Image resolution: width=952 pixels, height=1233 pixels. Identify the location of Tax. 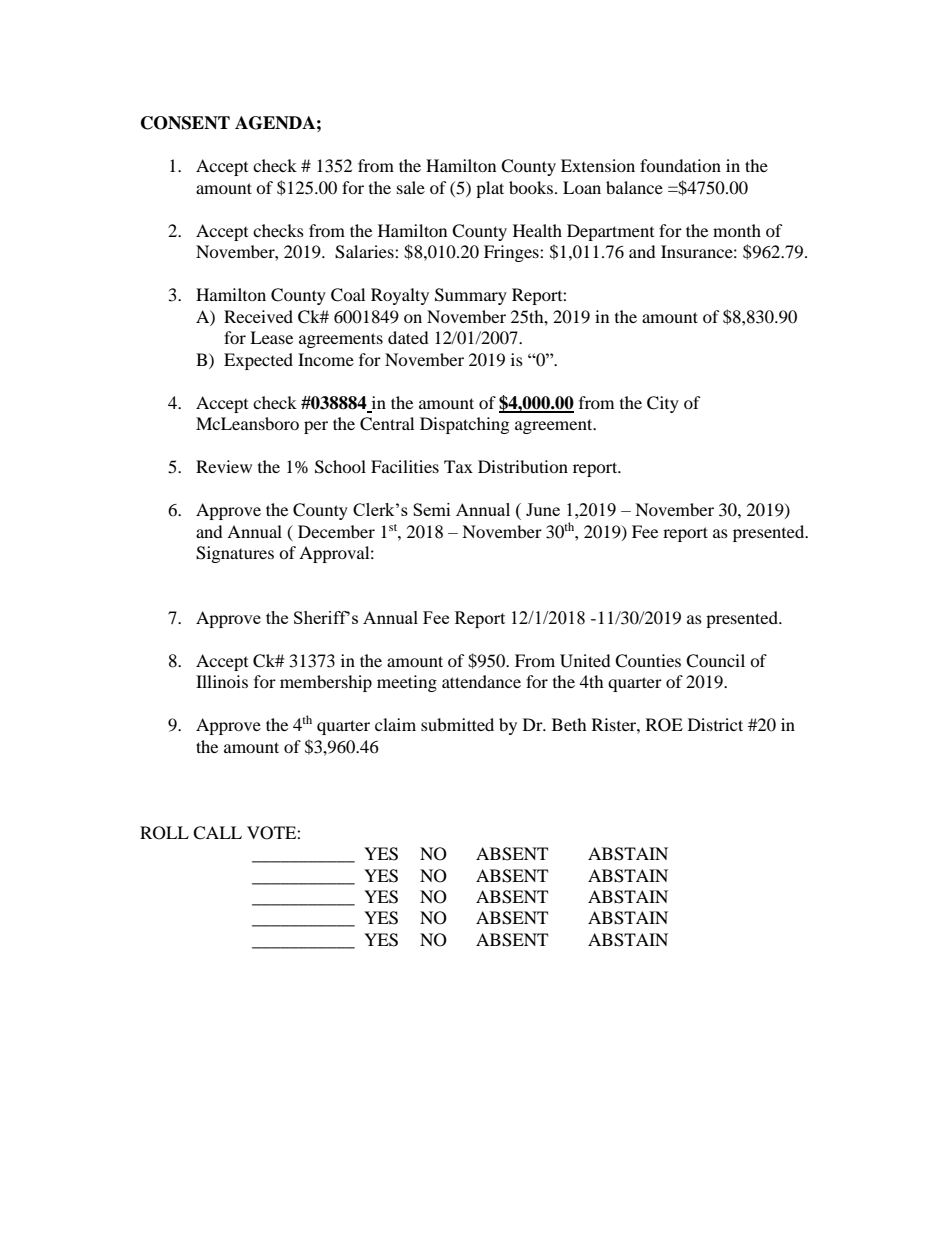
(458, 466).
